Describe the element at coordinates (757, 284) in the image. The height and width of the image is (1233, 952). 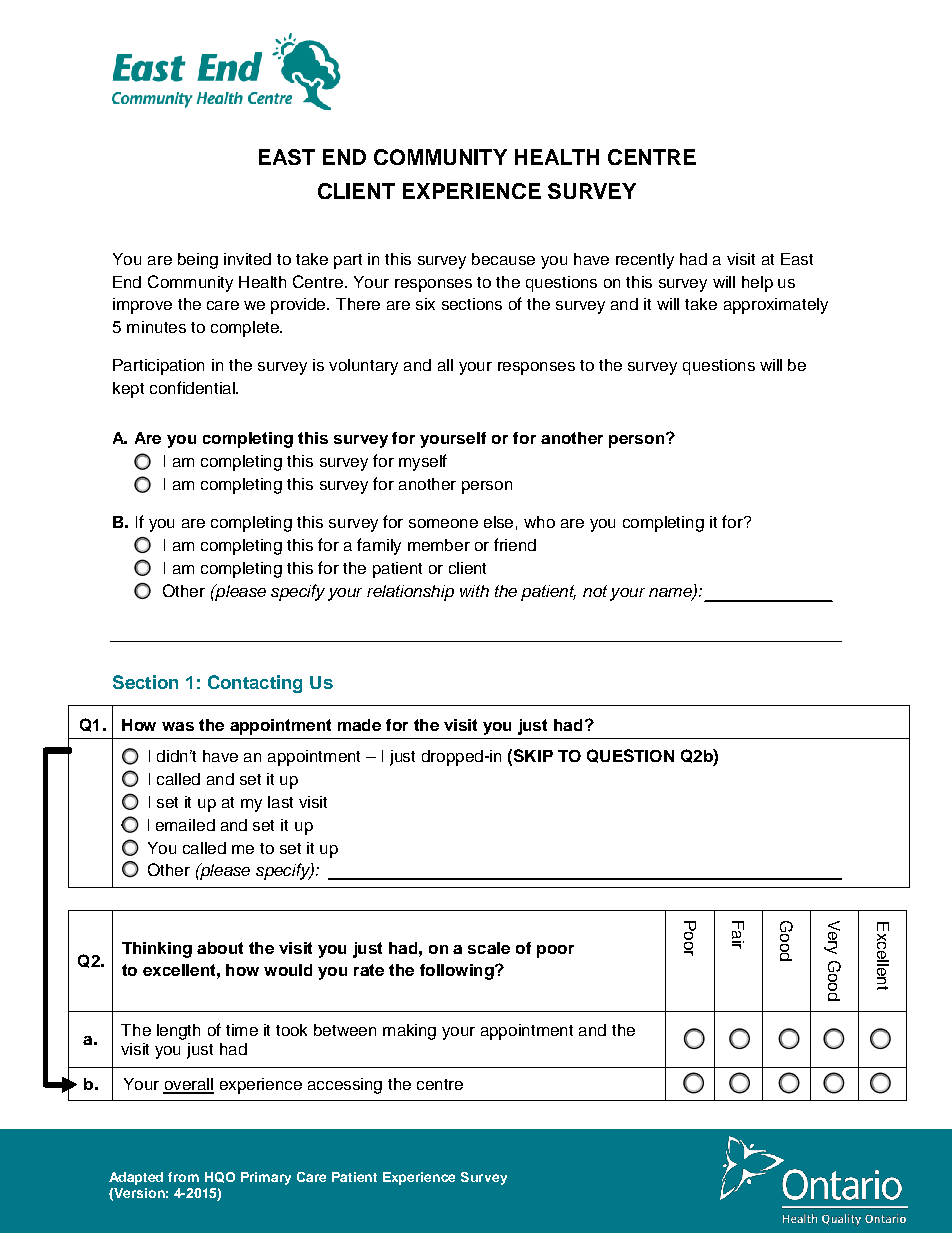
I see `help` at that location.
